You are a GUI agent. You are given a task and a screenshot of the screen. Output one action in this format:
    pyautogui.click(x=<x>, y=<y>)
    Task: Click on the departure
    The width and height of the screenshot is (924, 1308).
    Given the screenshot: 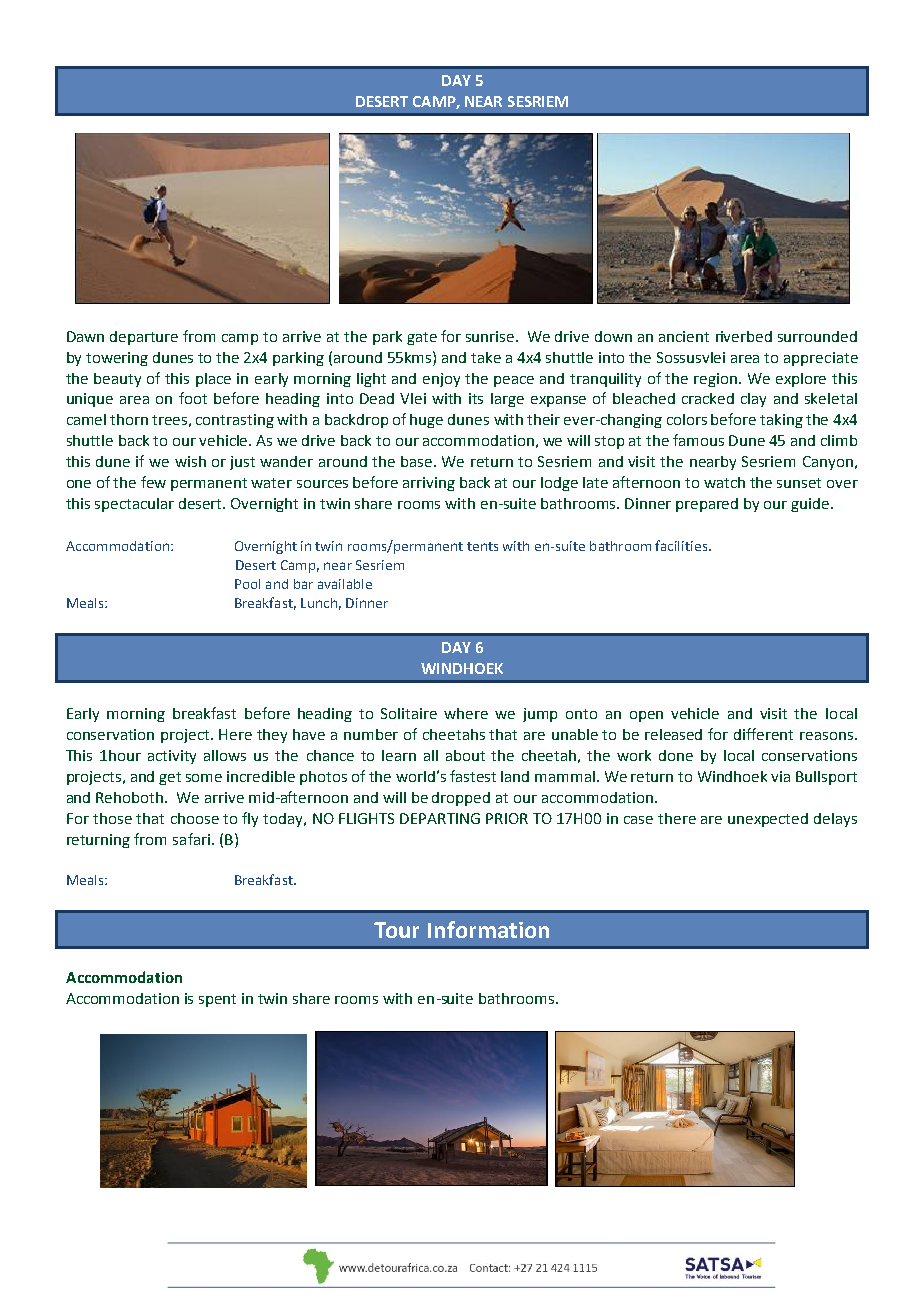 What is the action you would take?
    pyautogui.click(x=144, y=338)
